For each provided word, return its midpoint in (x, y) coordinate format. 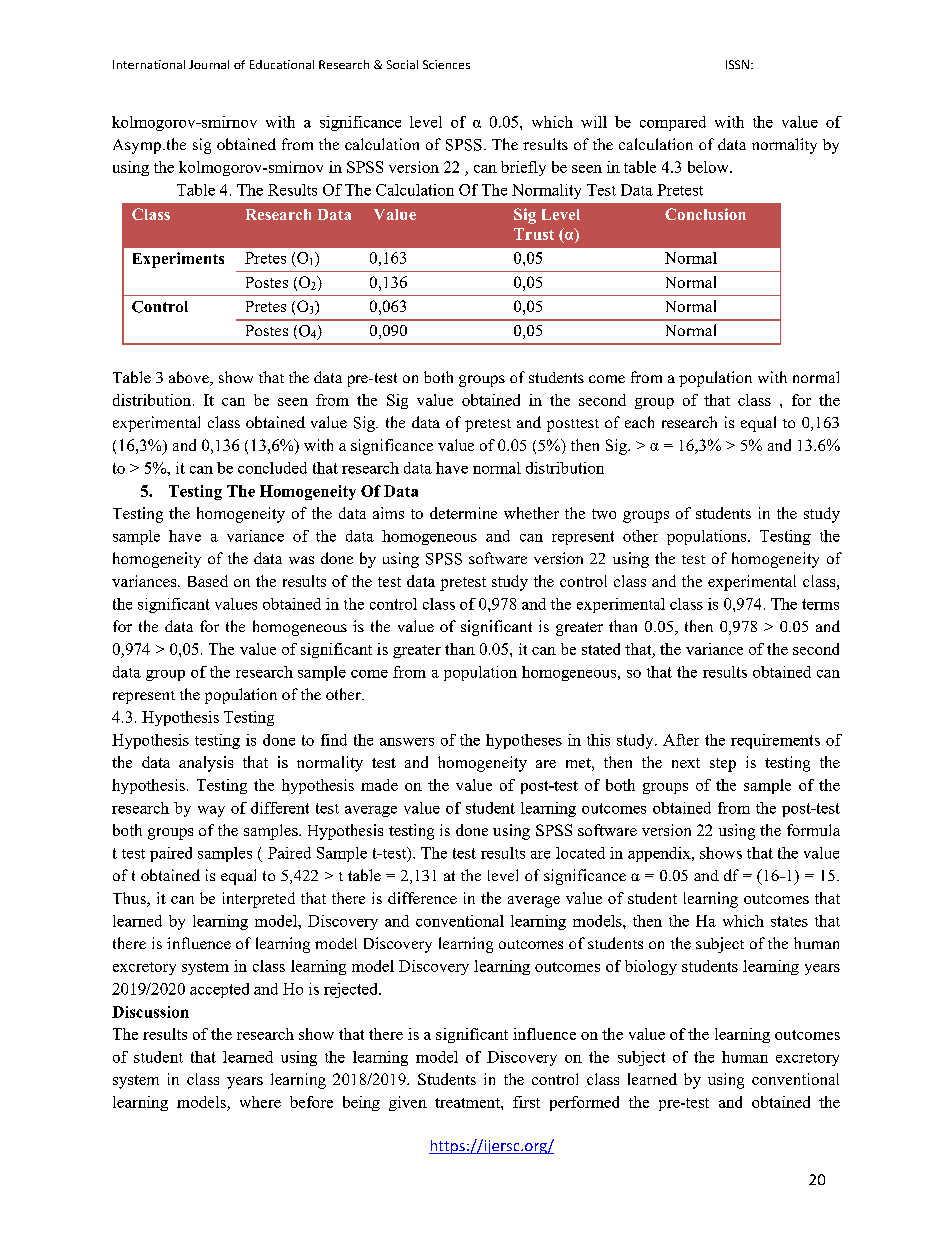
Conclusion (705, 214)
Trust (534, 234)
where (260, 1102)
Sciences (446, 64)
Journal (209, 64)
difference (422, 898)
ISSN (737, 64)
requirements (775, 741)
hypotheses (524, 741)
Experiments (178, 260)
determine (463, 513)
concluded (272, 468)
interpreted (259, 900)
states (789, 921)
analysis (206, 764)
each (639, 422)
